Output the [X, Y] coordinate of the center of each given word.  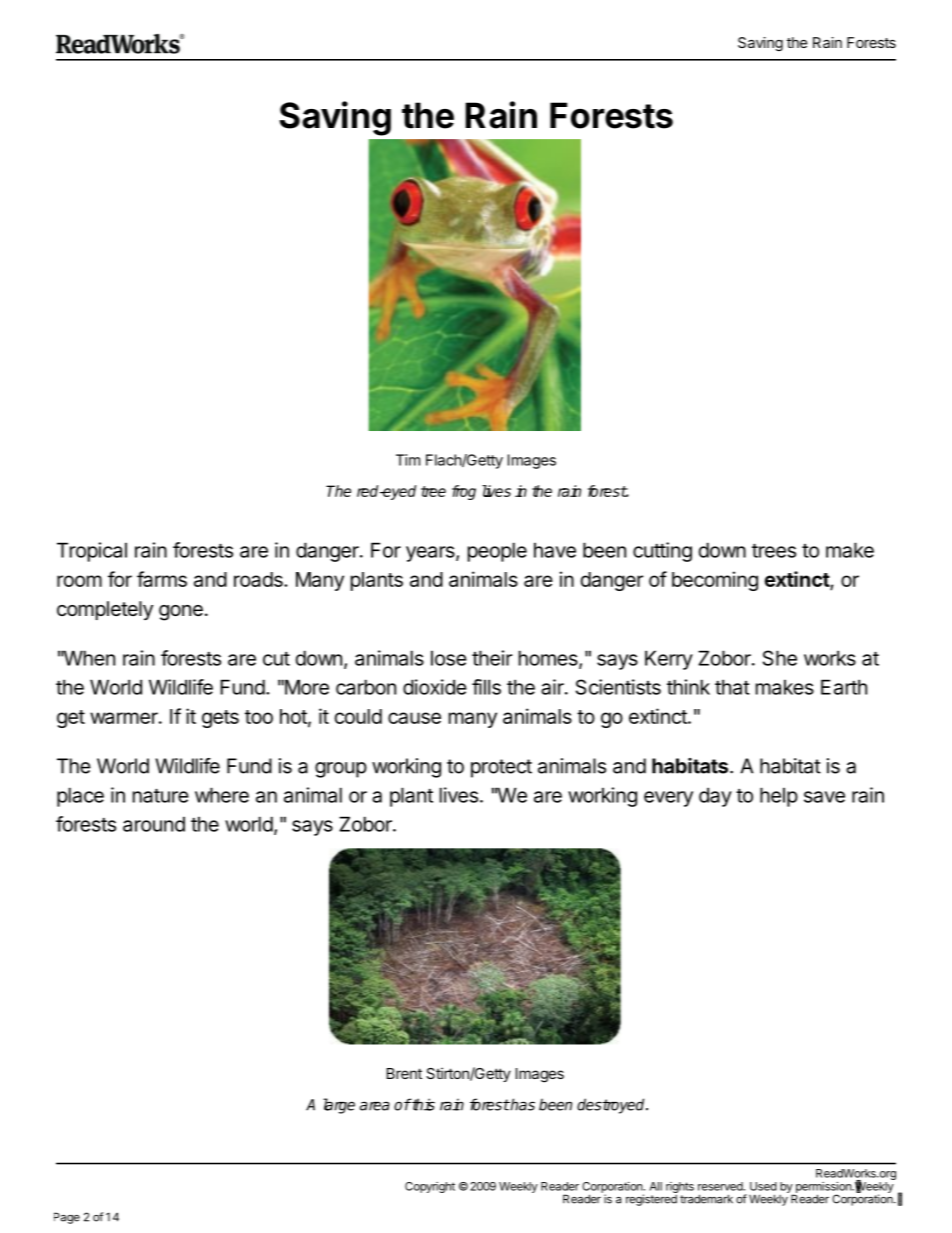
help [779, 797]
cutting [662, 552]
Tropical [92, 552]
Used [763, 1186]
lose [449, 658]
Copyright [430, 1187]
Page [67, 1218]
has [522, 1104]
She [780, 658]
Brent [404, 1073]
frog [464, 492]
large [339, 1106]
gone [181, 613]
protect [501, 768]
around [154, 824]
